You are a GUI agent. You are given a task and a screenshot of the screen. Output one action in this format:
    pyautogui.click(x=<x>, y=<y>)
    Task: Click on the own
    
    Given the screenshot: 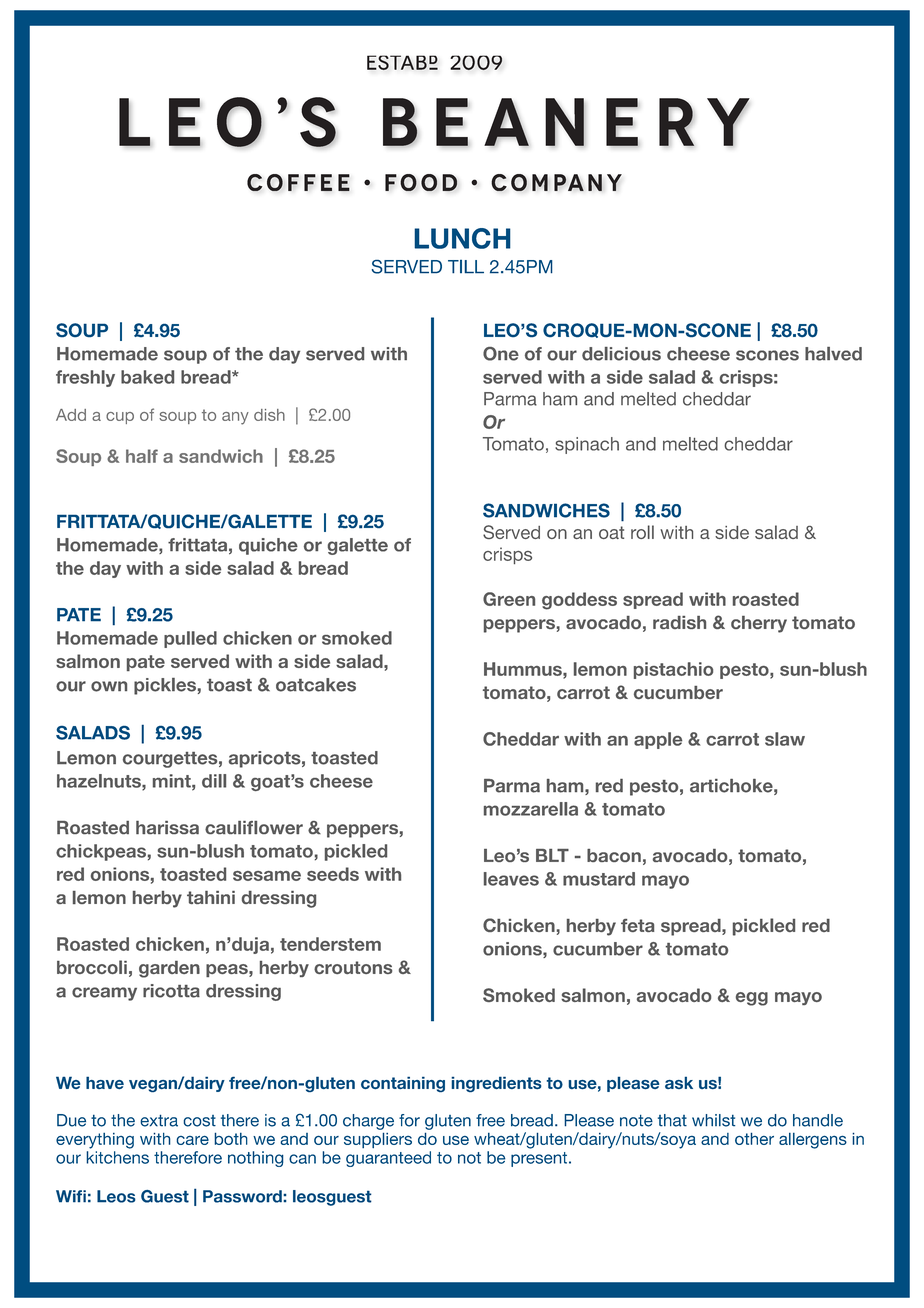 What is the action you would take?
    pyautogui.click(x=109, y=686)
